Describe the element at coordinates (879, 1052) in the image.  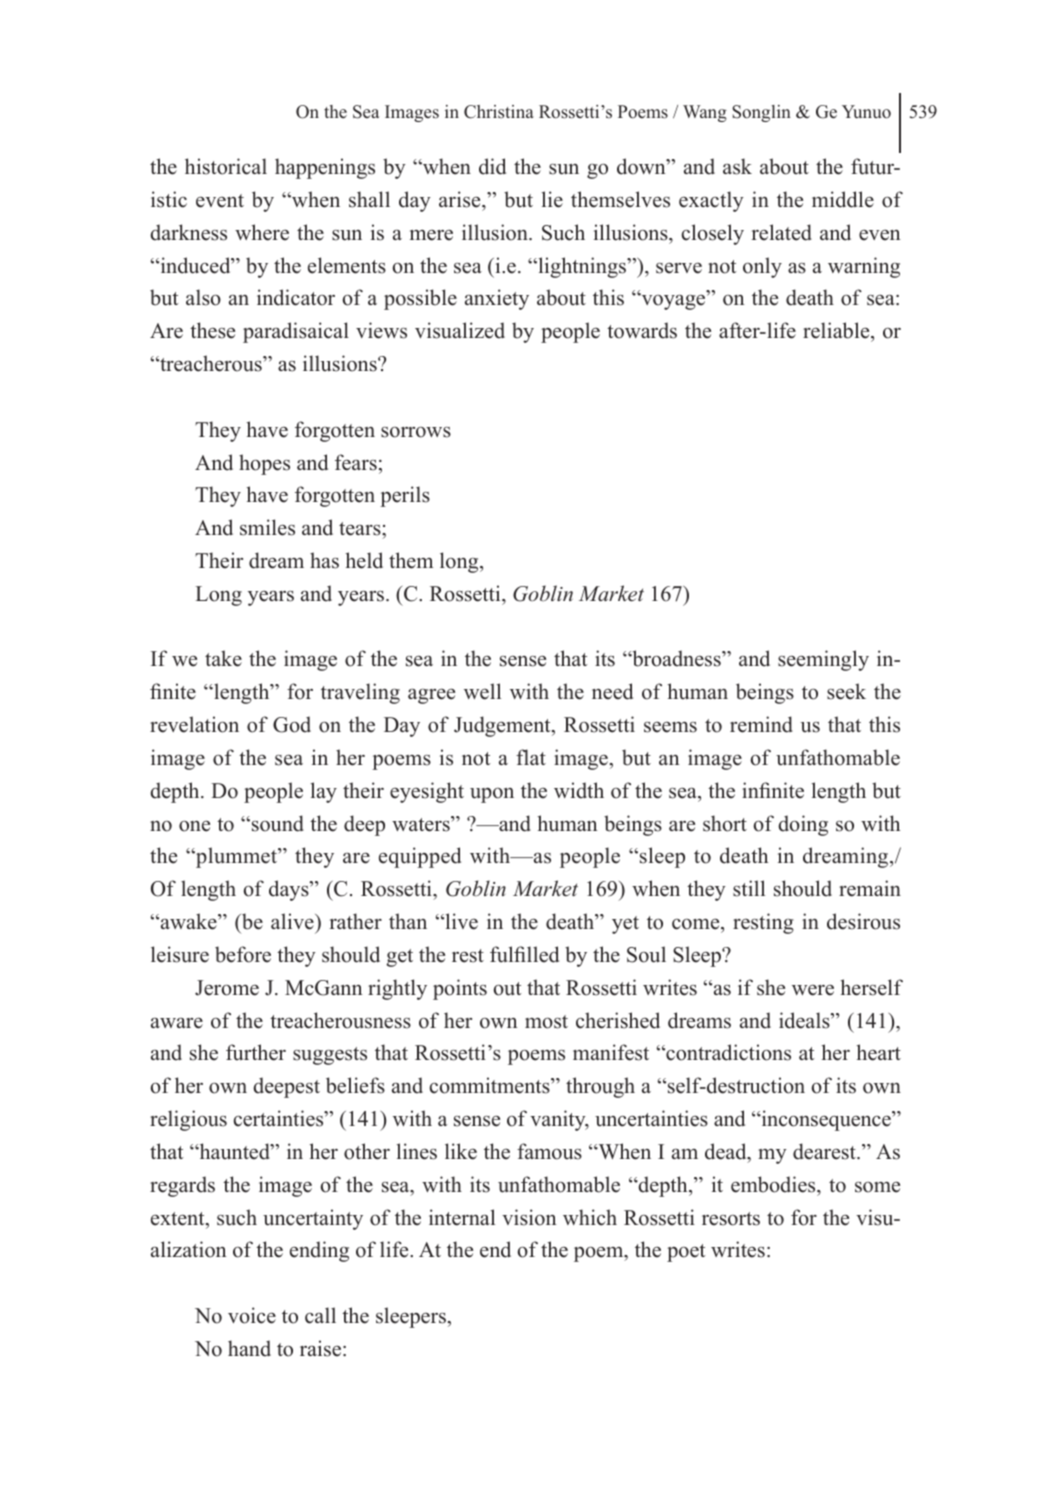
I see `heart` at that location.
